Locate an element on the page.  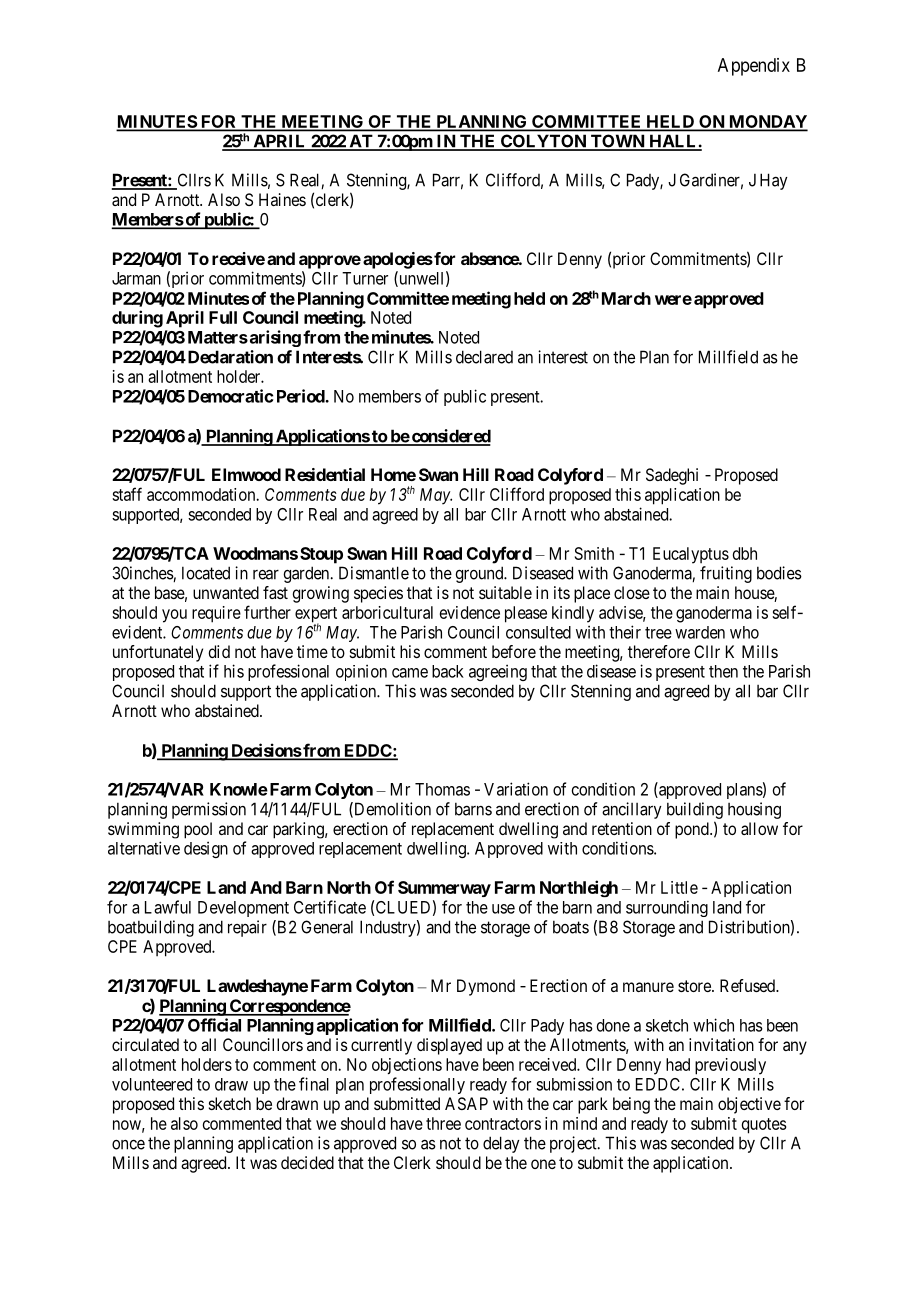
ground is located at coordinates (480, 574).
